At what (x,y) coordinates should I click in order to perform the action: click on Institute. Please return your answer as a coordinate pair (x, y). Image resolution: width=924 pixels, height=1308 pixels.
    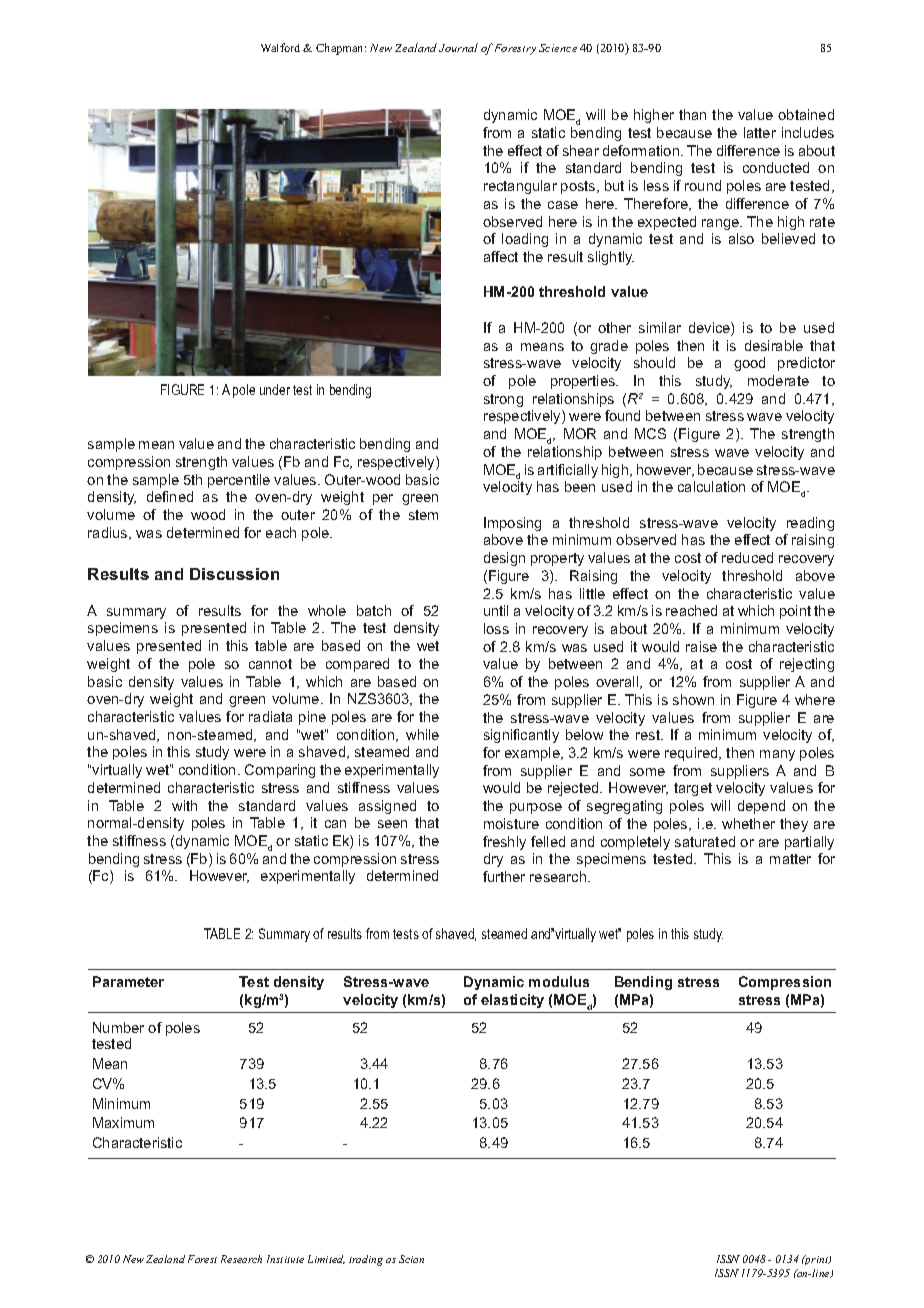
    Looking at the image, I should click on (285, 1259).
